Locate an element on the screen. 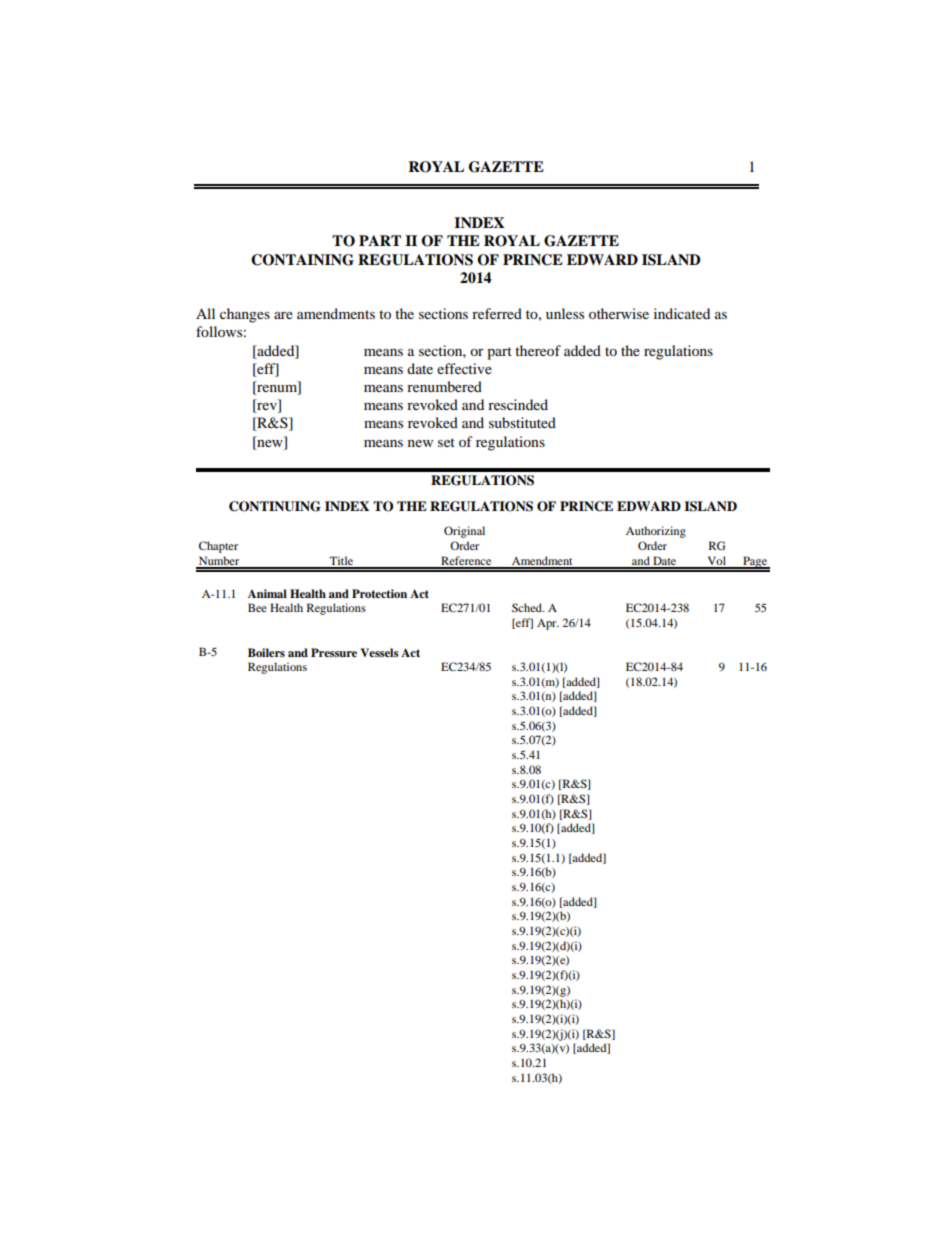  rescinded is located at coordinates (518, 404).
